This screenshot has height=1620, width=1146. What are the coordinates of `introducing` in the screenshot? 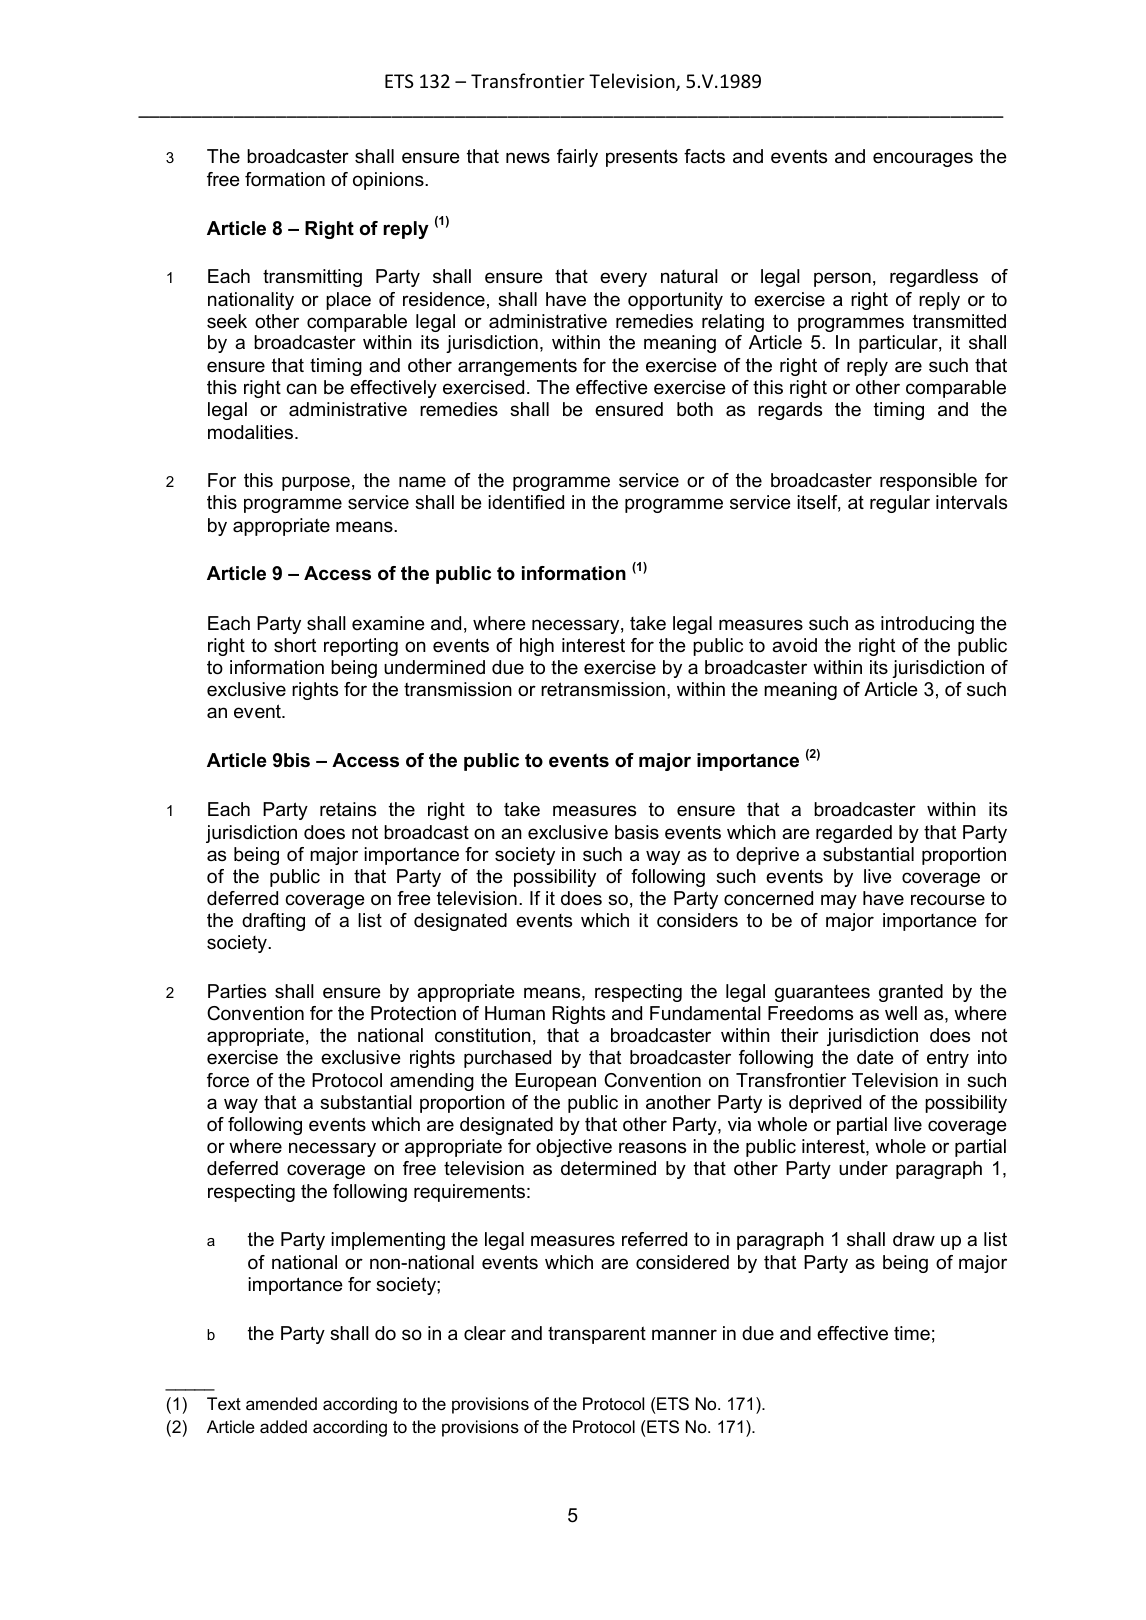 It's located at (927, 625).
